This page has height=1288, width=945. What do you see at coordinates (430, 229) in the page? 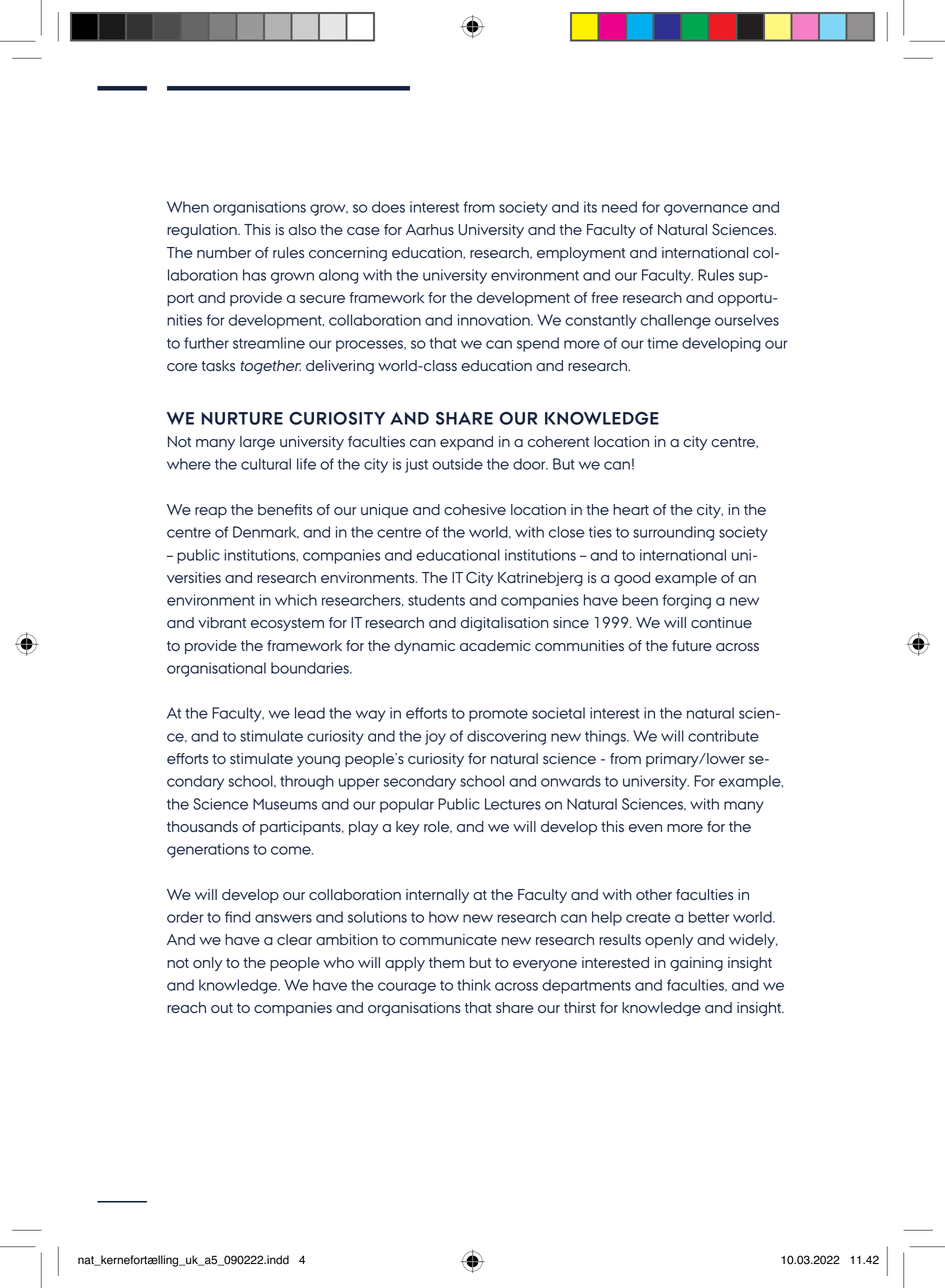
I see `Aarhus` at bounding box center [430, 229].
